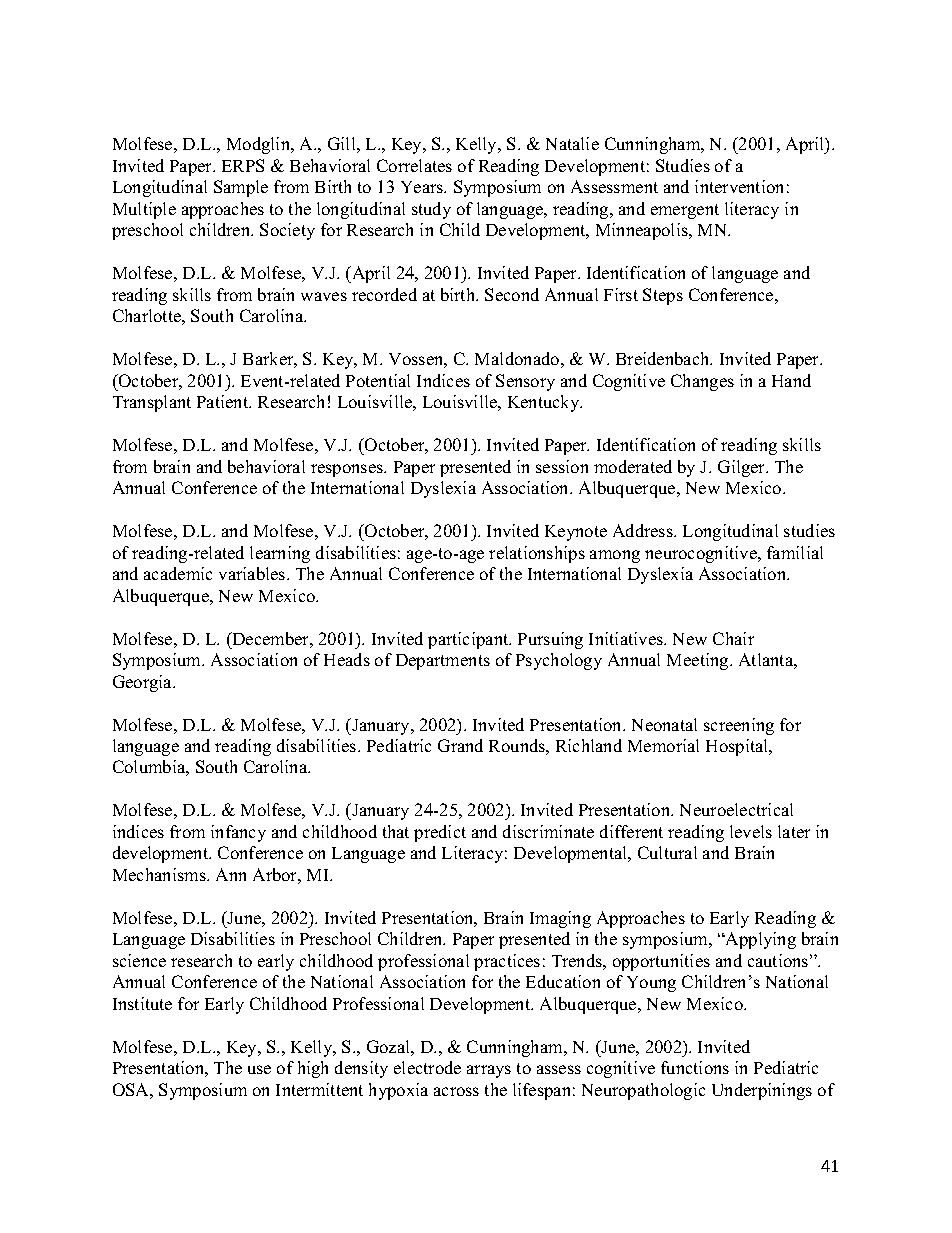 Image resolution: width=952 pixels, height=1233 pixels. I want to click on participant, so click(469, 640).
